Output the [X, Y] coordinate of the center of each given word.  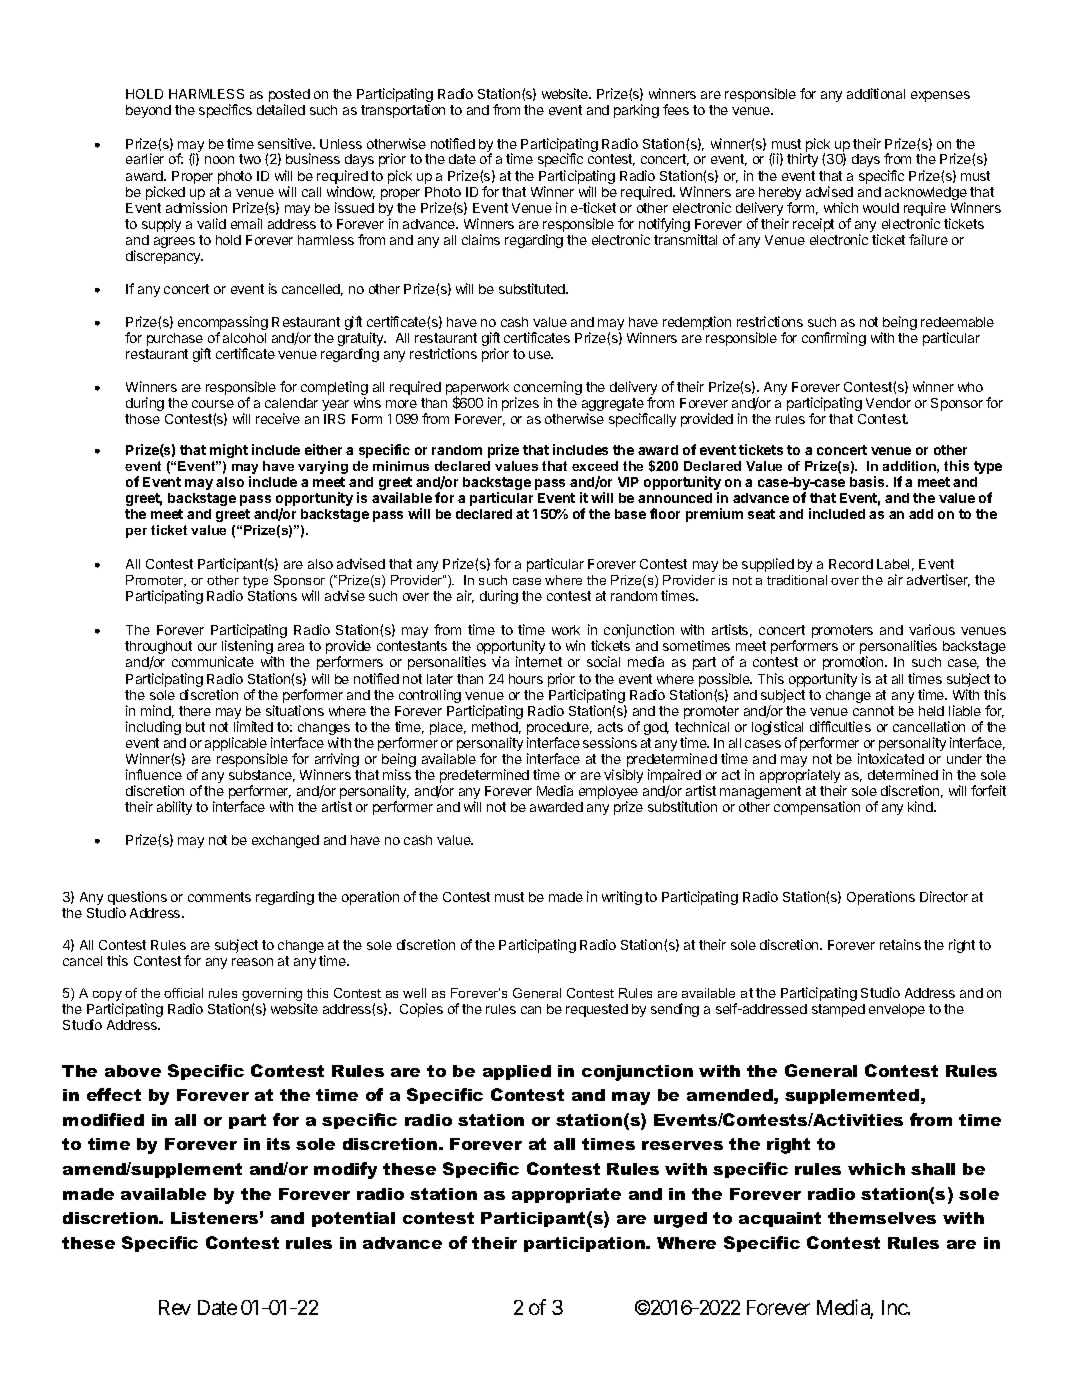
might [229, 451]
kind [921, 806]
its [278, 1144]
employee [608, 794]
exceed [595, 466]
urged [680, 1220]
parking [636, 111]
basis [868, 481]
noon [219, 160]
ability [174, 808]
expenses [940, 96]
